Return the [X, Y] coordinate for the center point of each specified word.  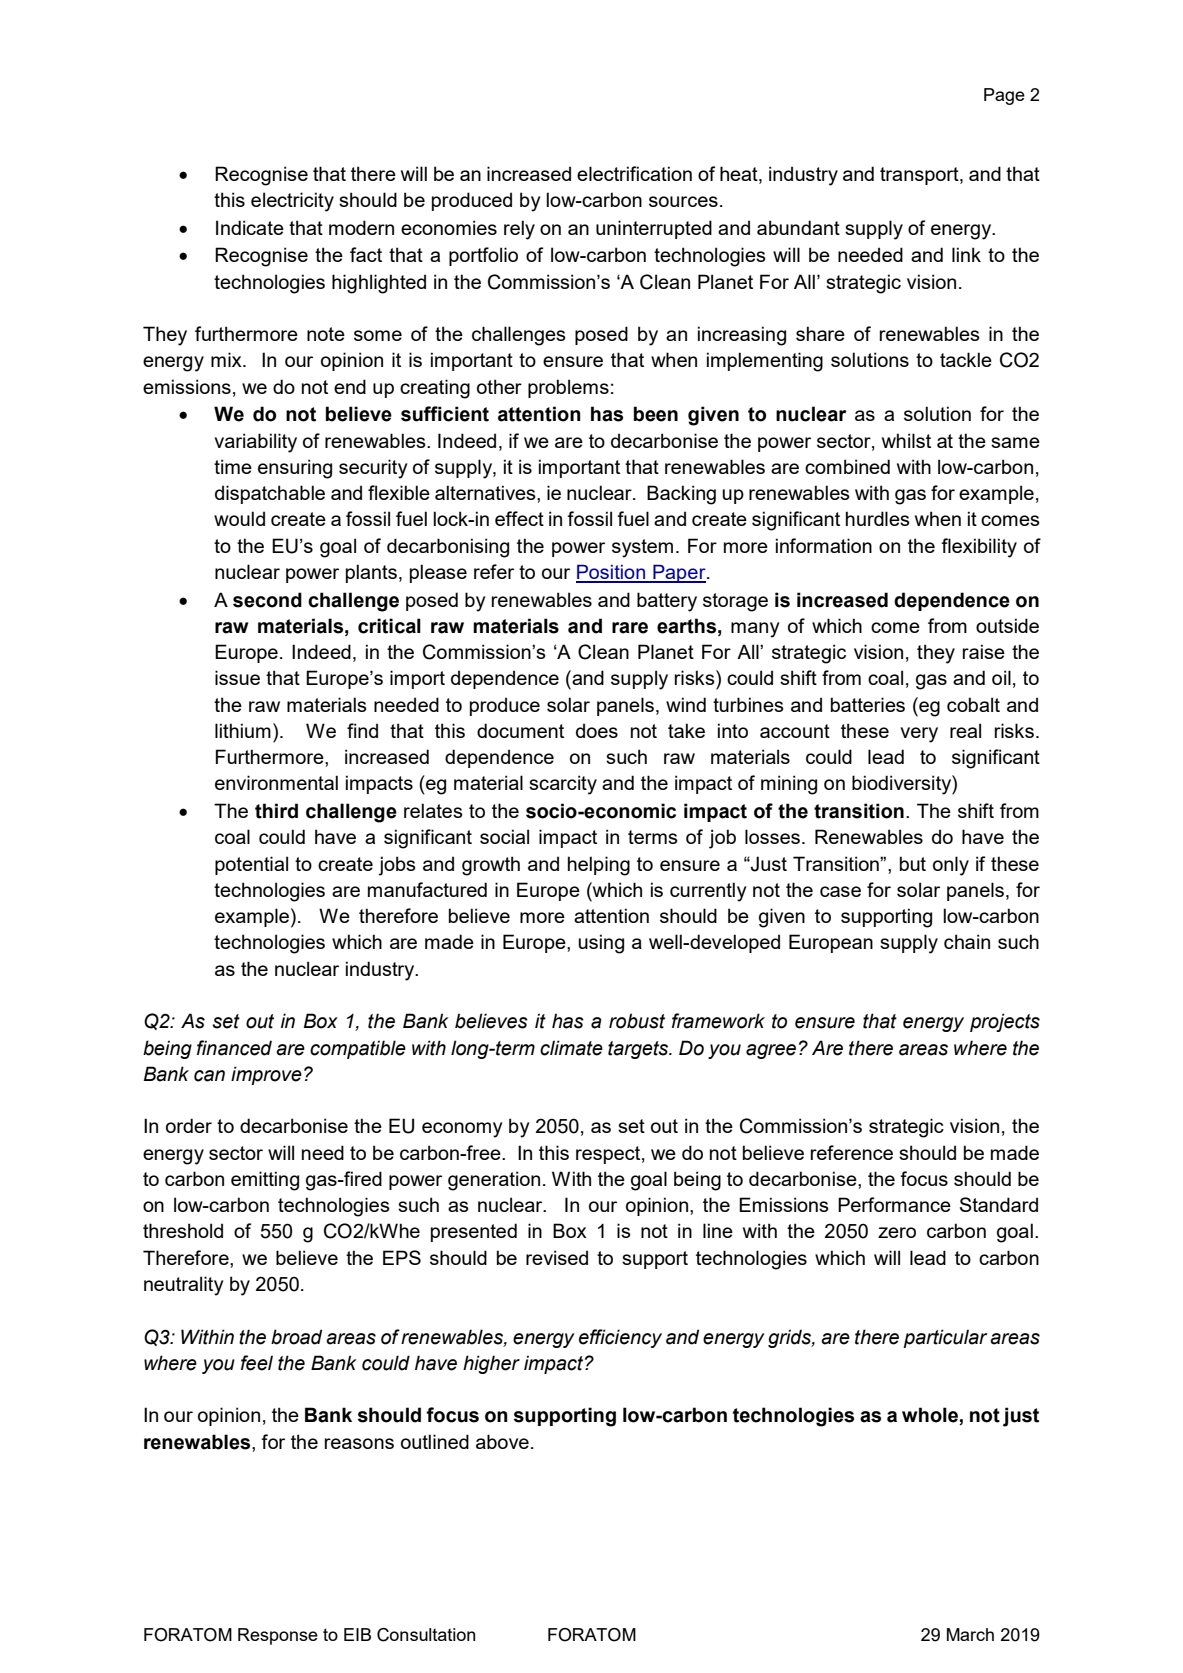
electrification [634, 173]
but [913, 863]
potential [251, 865]
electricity [292, 202]
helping [599, 866]
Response [278, 1636]
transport [920, 176]
